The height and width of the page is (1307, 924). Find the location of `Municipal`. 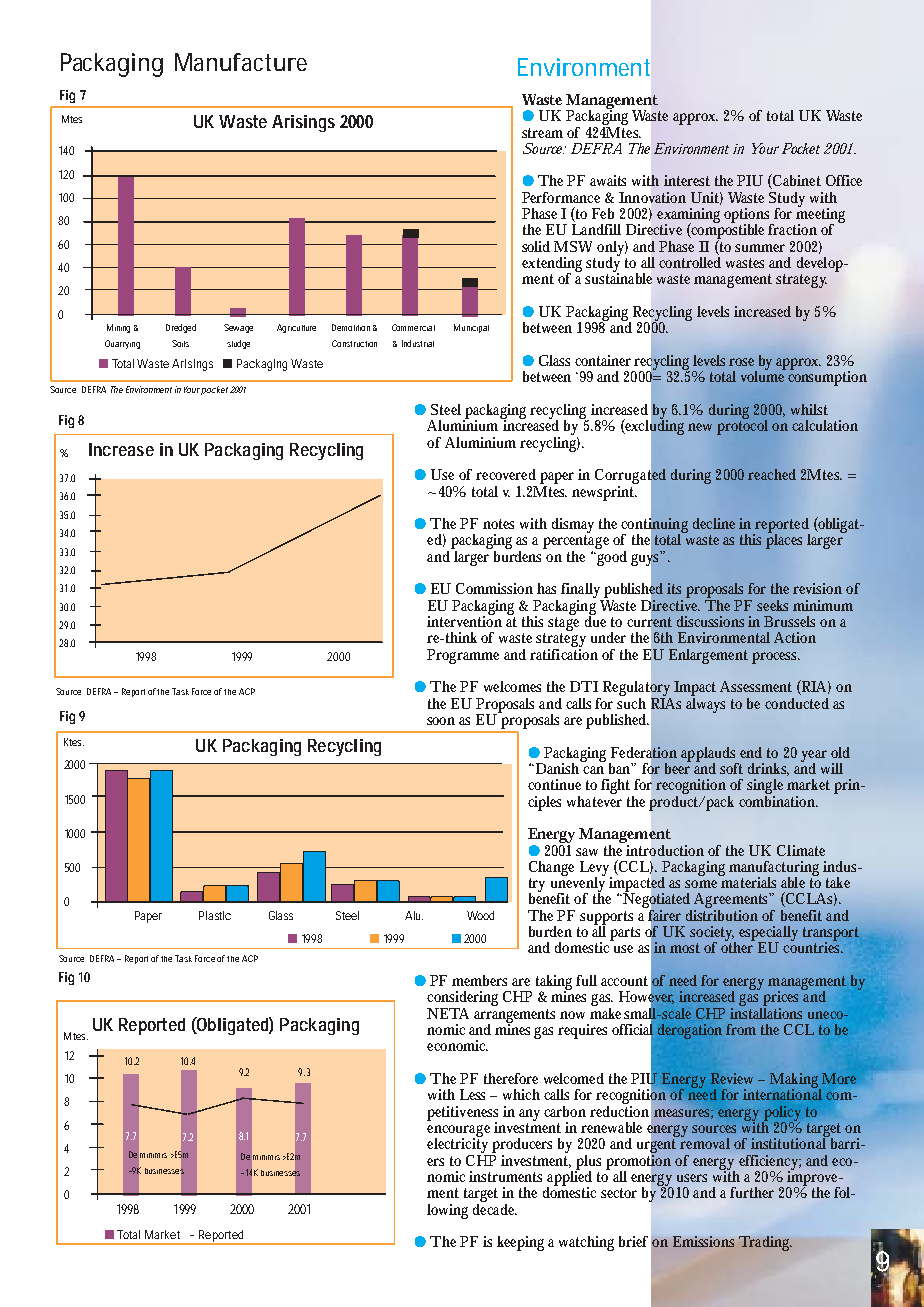

Municipal is located at coordinates (471, 328).
